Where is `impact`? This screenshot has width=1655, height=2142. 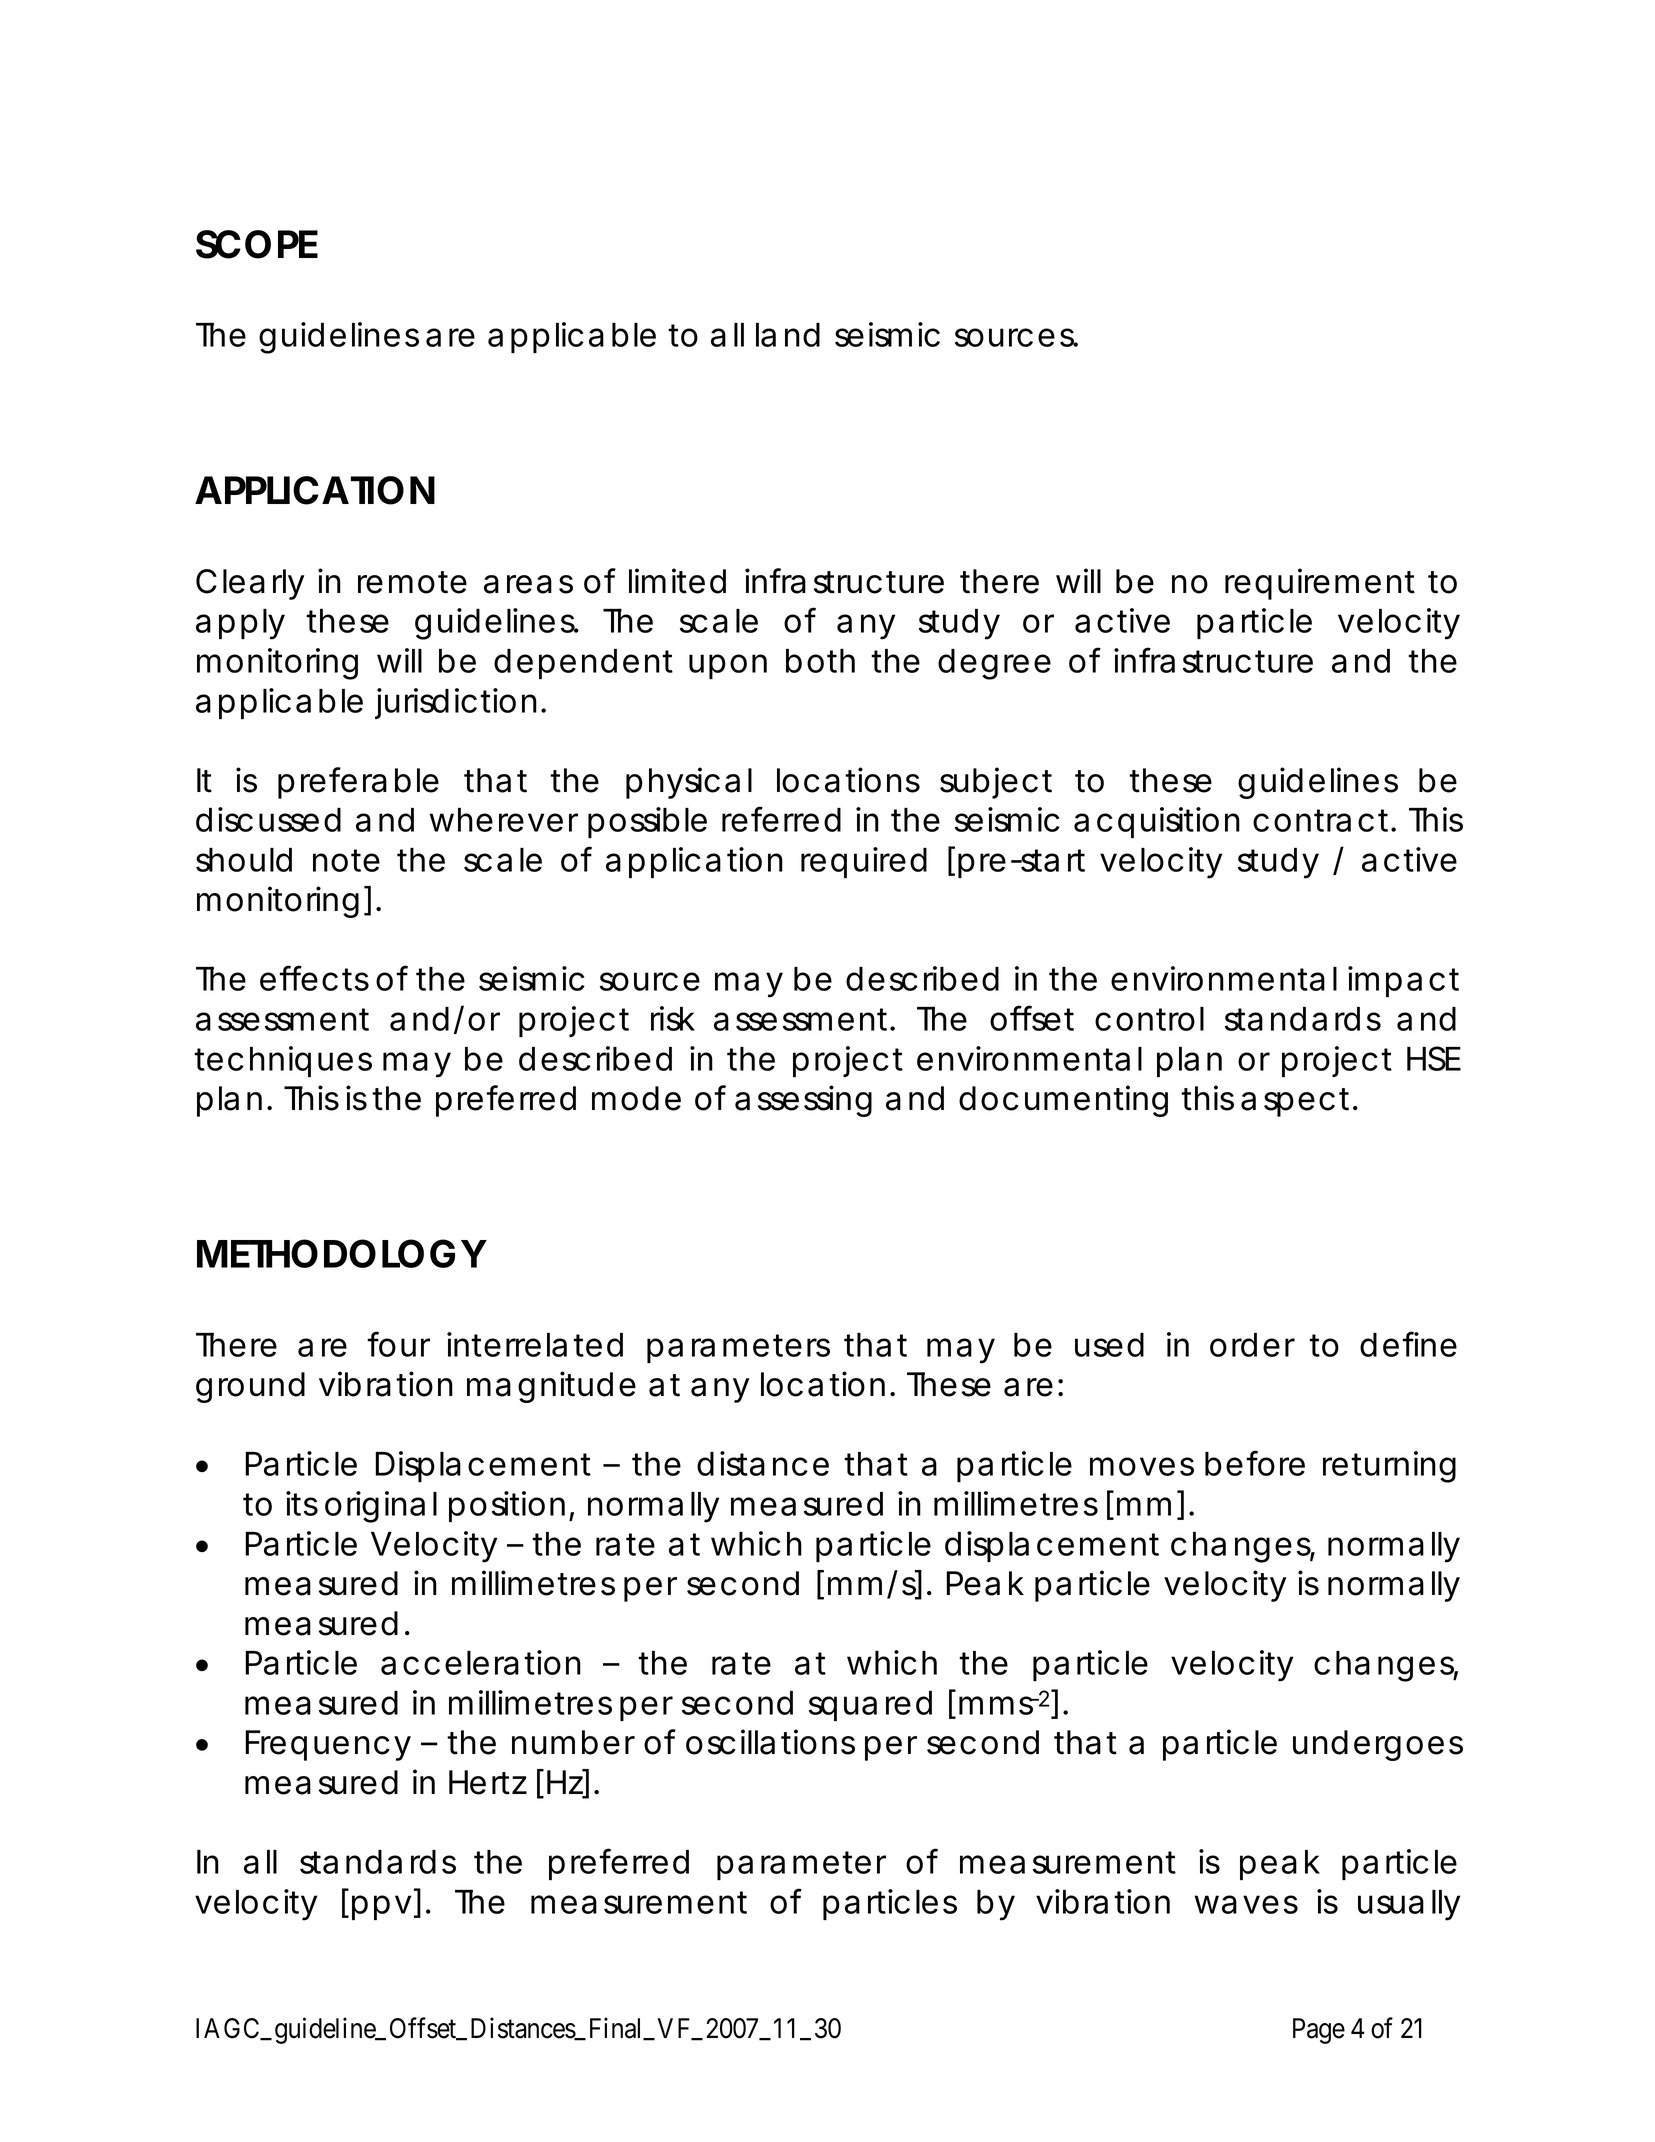 impact is located at coordinates (1403, 981).
